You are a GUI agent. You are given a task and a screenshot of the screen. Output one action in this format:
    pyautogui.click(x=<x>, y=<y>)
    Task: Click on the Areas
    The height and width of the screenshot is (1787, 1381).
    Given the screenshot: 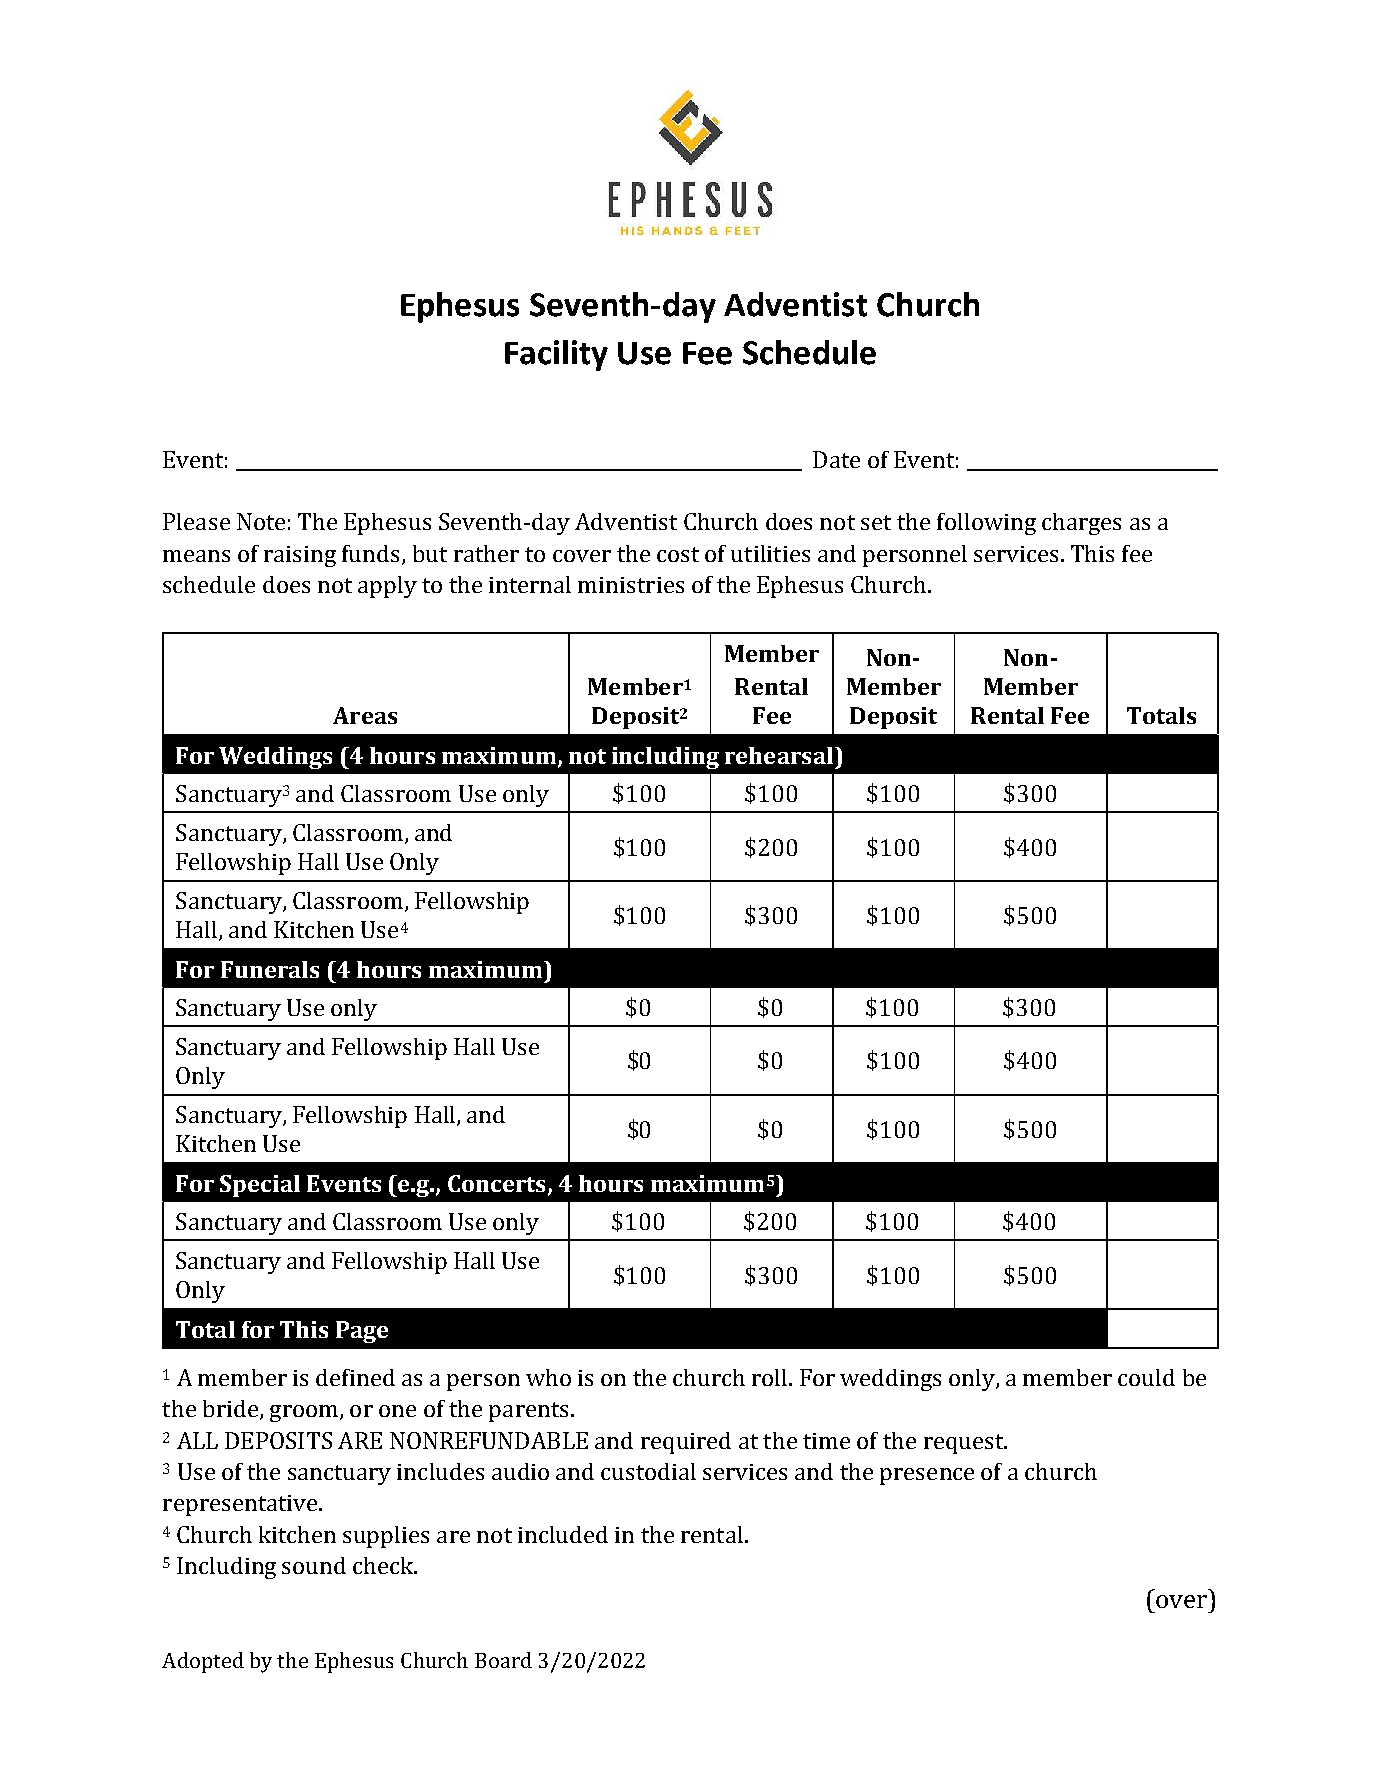 What is the action you would take?
    pyautogui.click(x=365, y=715)
